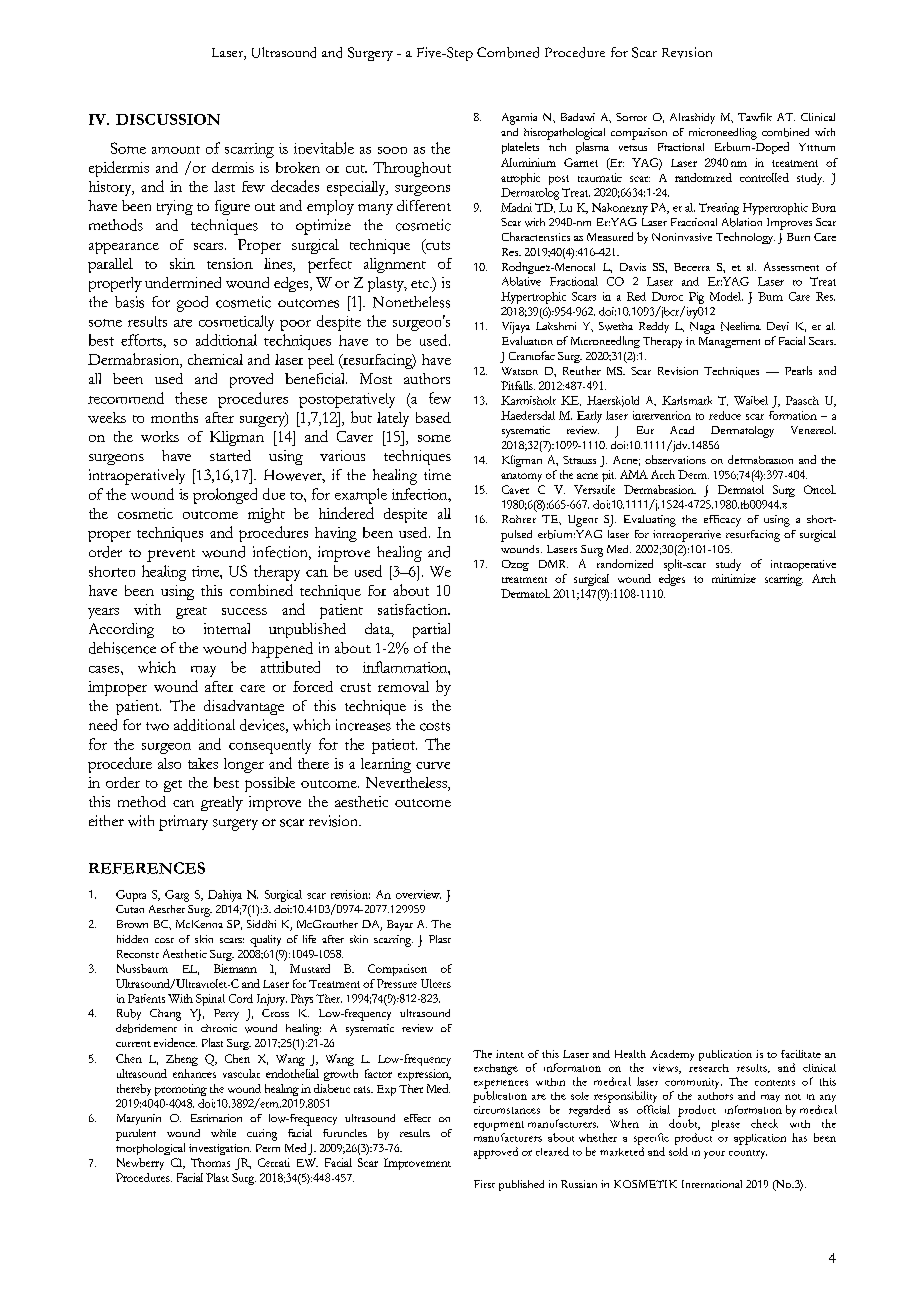  I want to click on efficacy, so click(722, 521).
